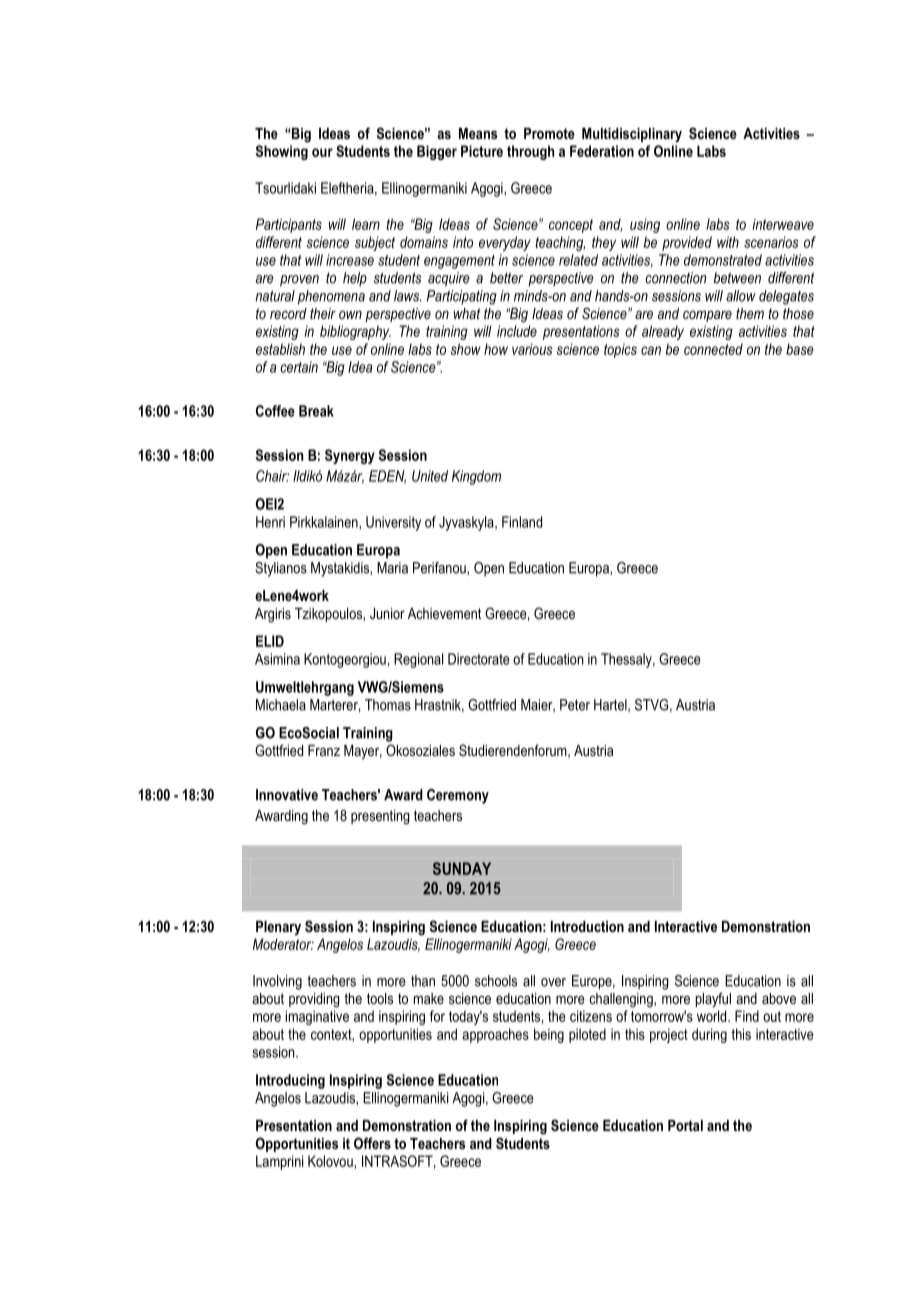 This page has height=1308, width=924. I want to click on presenting, so click(380, 817).
